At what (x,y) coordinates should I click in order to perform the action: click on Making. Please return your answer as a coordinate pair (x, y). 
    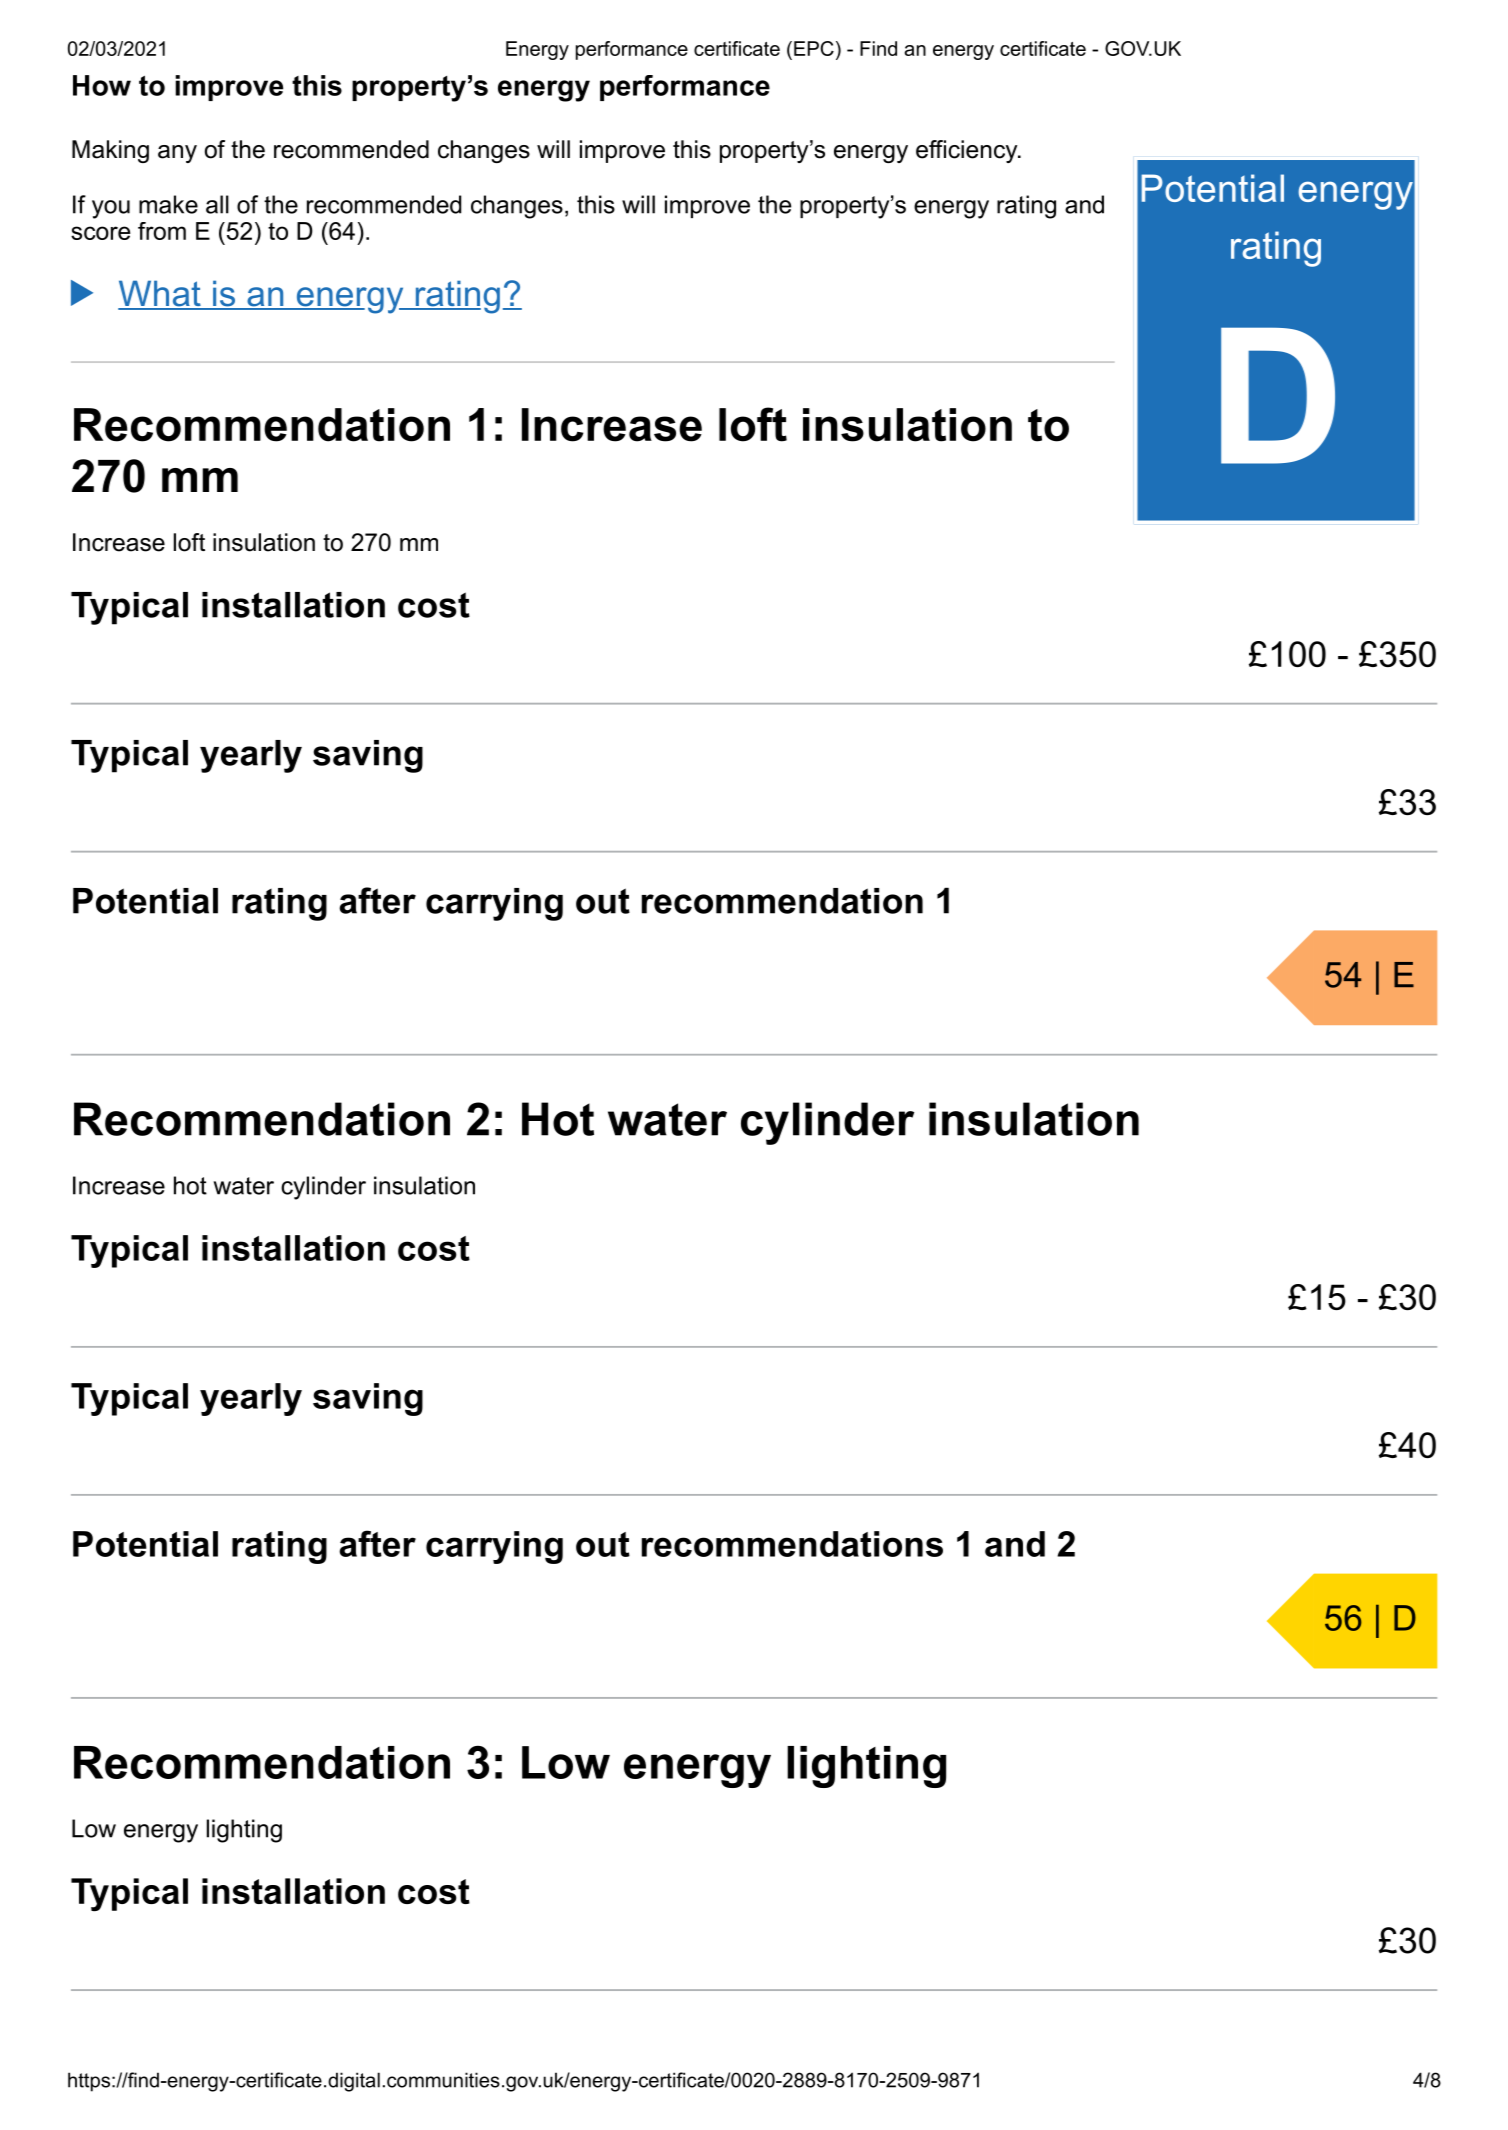
    Looking at the image, I should click on (110, 151).
